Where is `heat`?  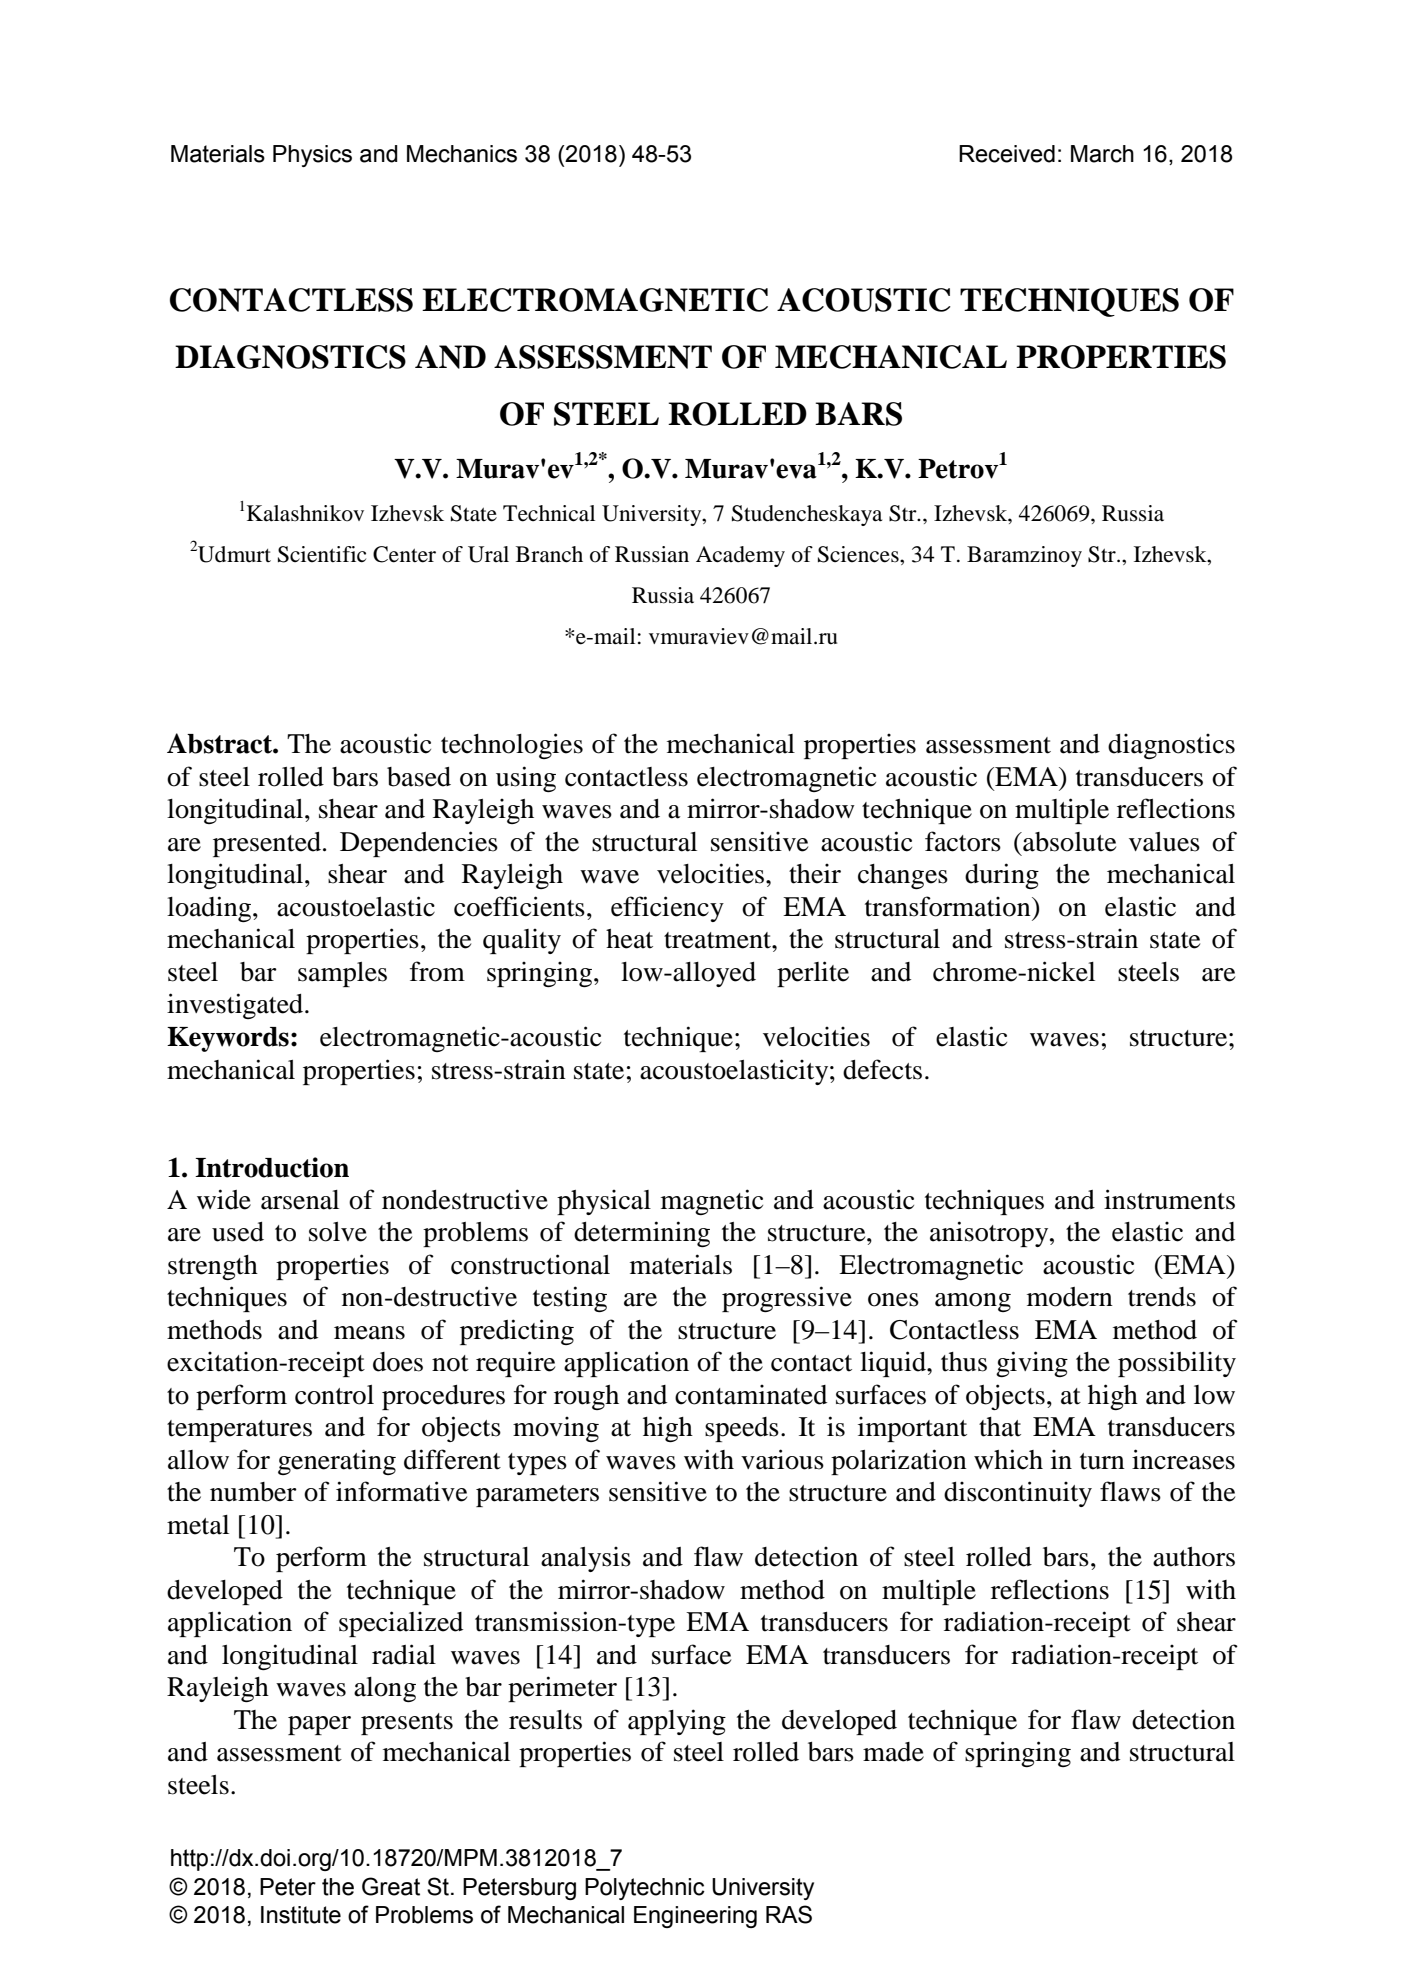 heat is located at coordinates (629, 939).
